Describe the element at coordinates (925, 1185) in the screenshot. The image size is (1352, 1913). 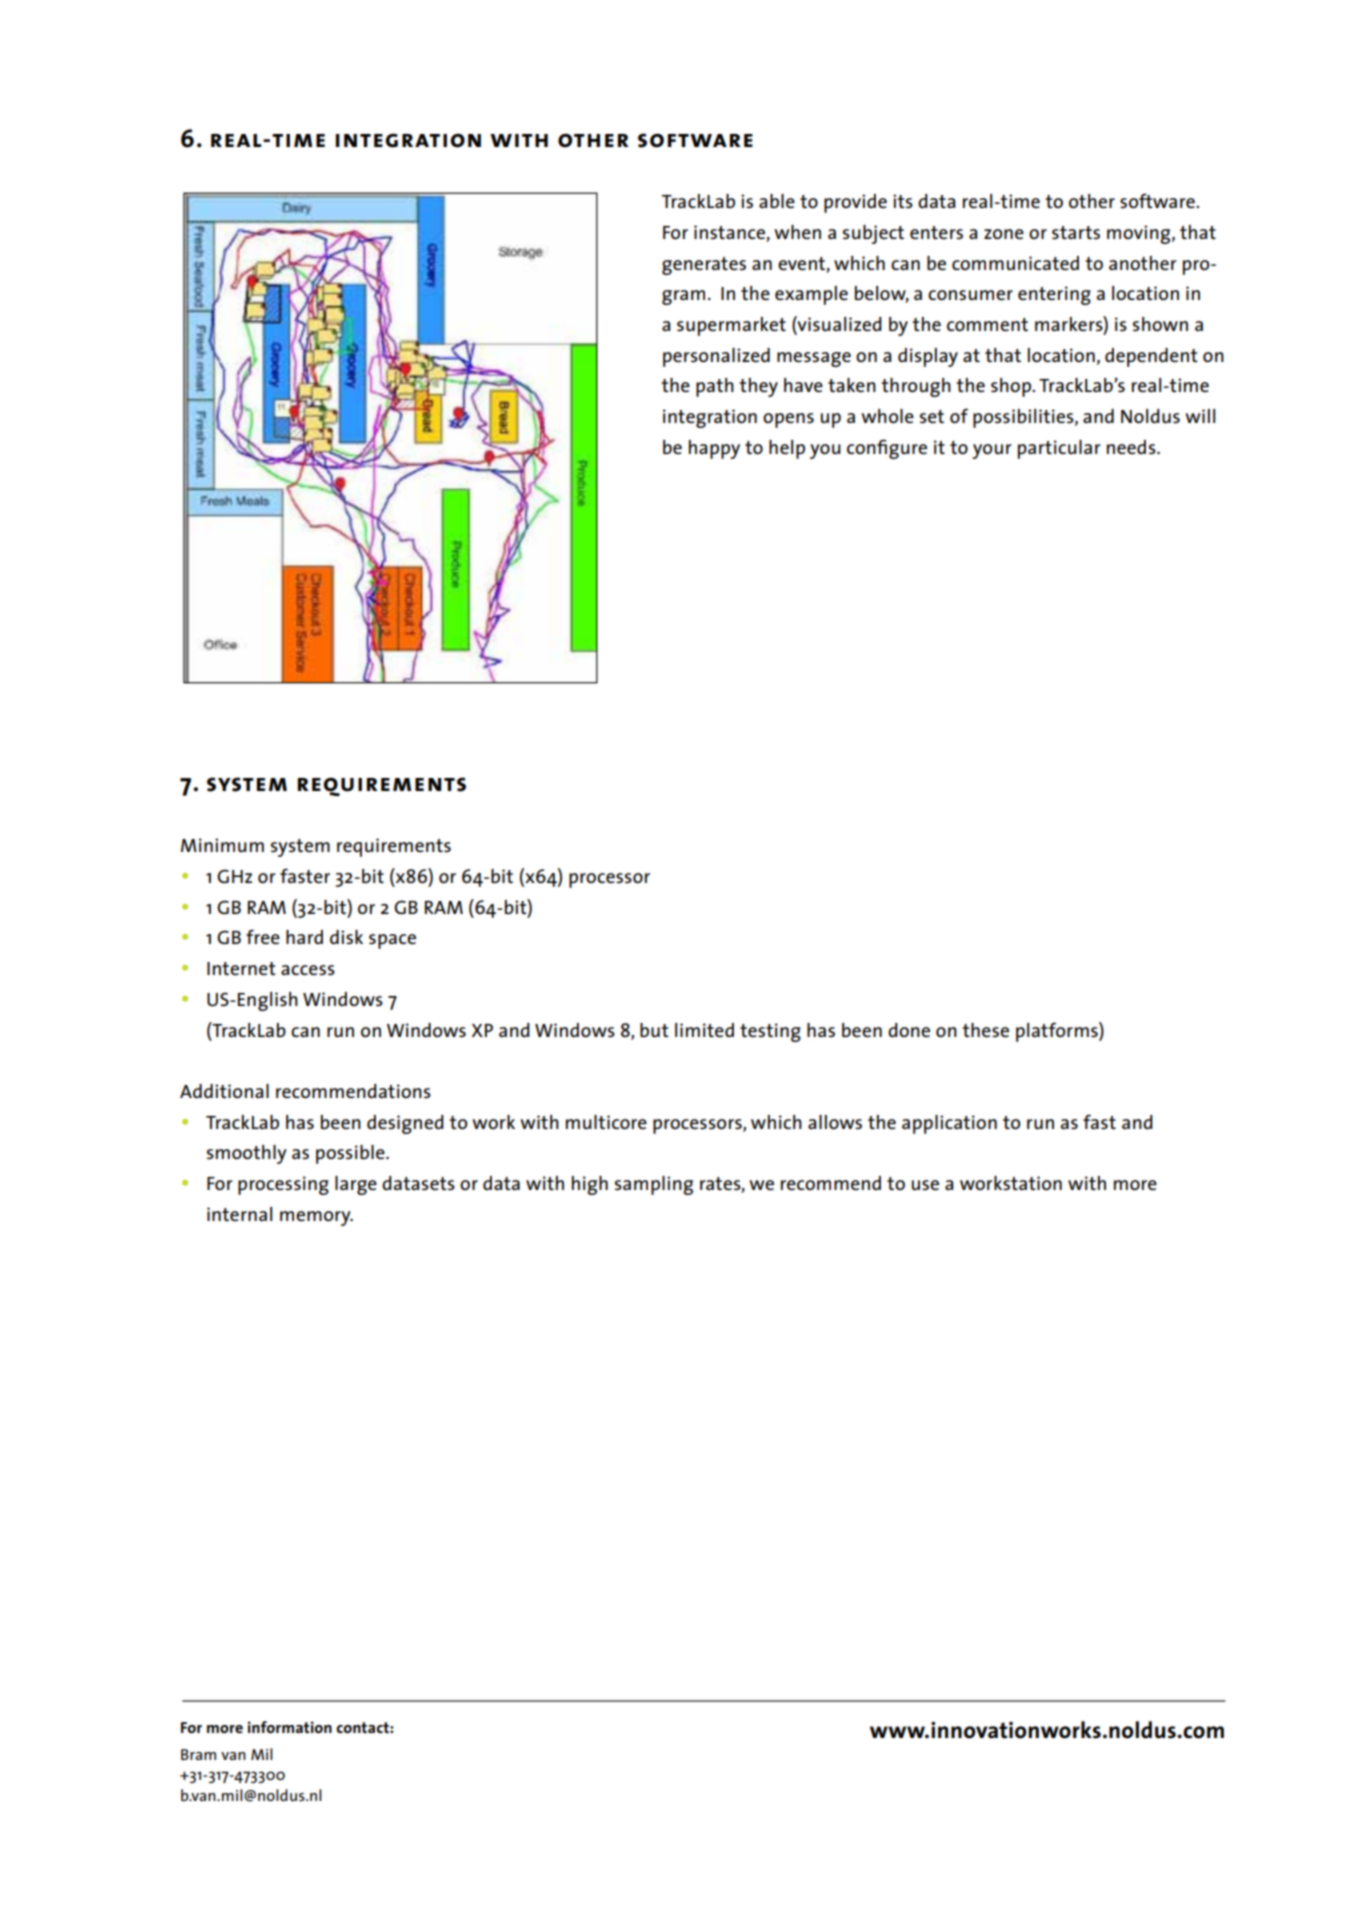
I see `use` at that location.
